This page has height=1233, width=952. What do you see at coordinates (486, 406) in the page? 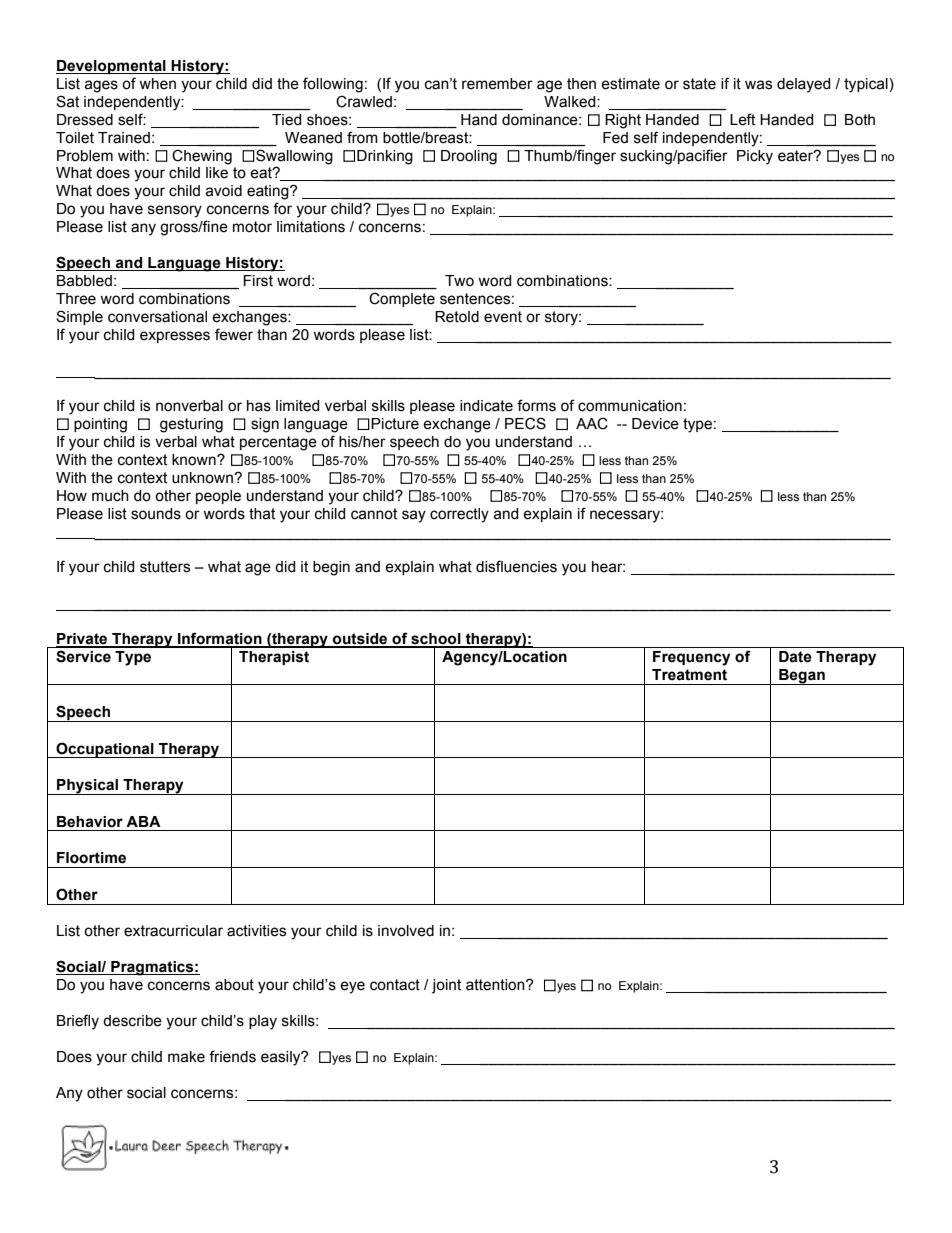
I see `indicate` at bounding box center [486, 406].
